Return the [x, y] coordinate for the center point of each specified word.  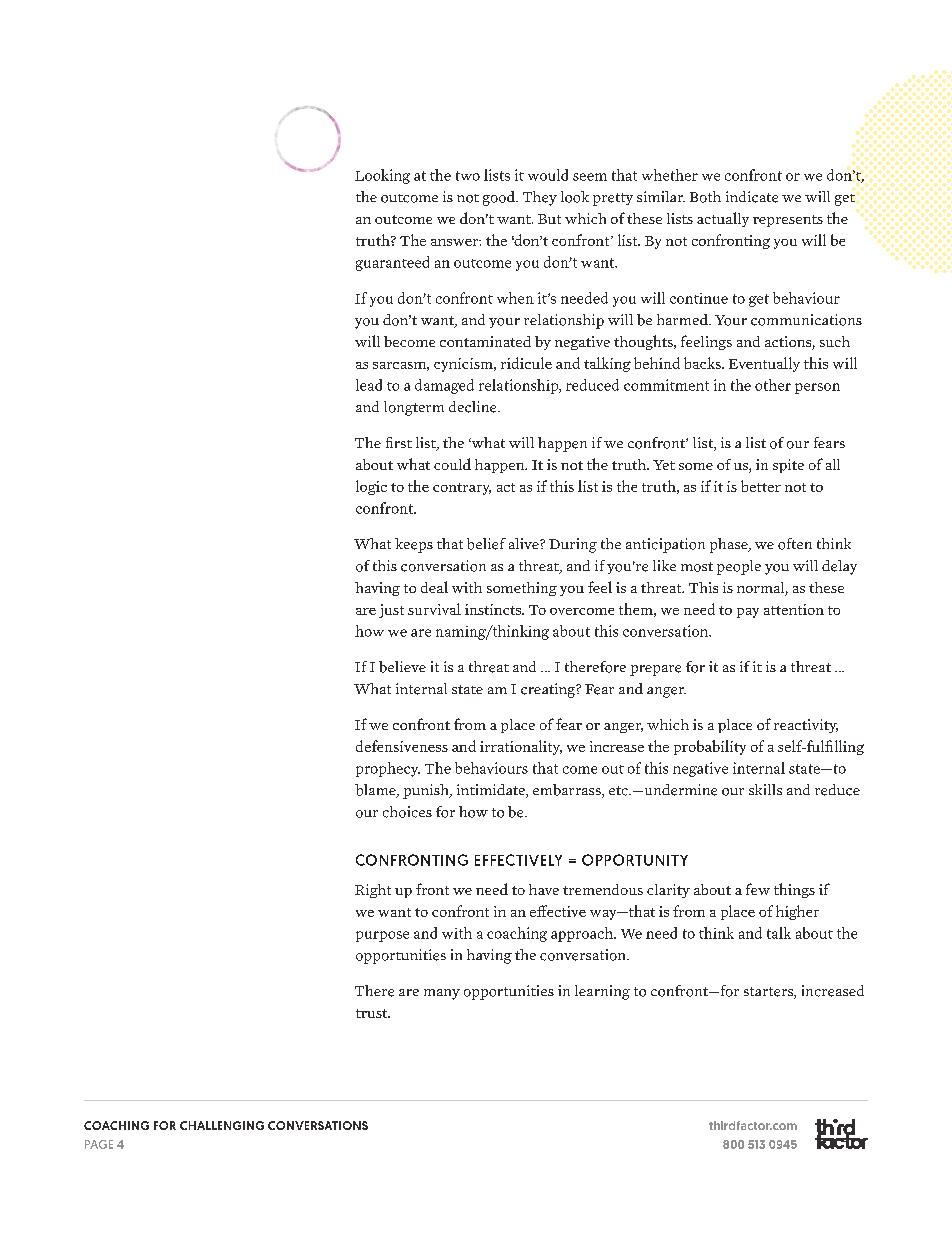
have [544, 889]
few [758, 889]
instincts [494, 609]
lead [369, 385]
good [500, 198]
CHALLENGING [222, 1125]
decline [474, 407]
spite [788, 466]
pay [748, 613]
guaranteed [392, 263]
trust [373, 1013]
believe [402, 667]
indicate [752, 197]
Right [373, 891]
